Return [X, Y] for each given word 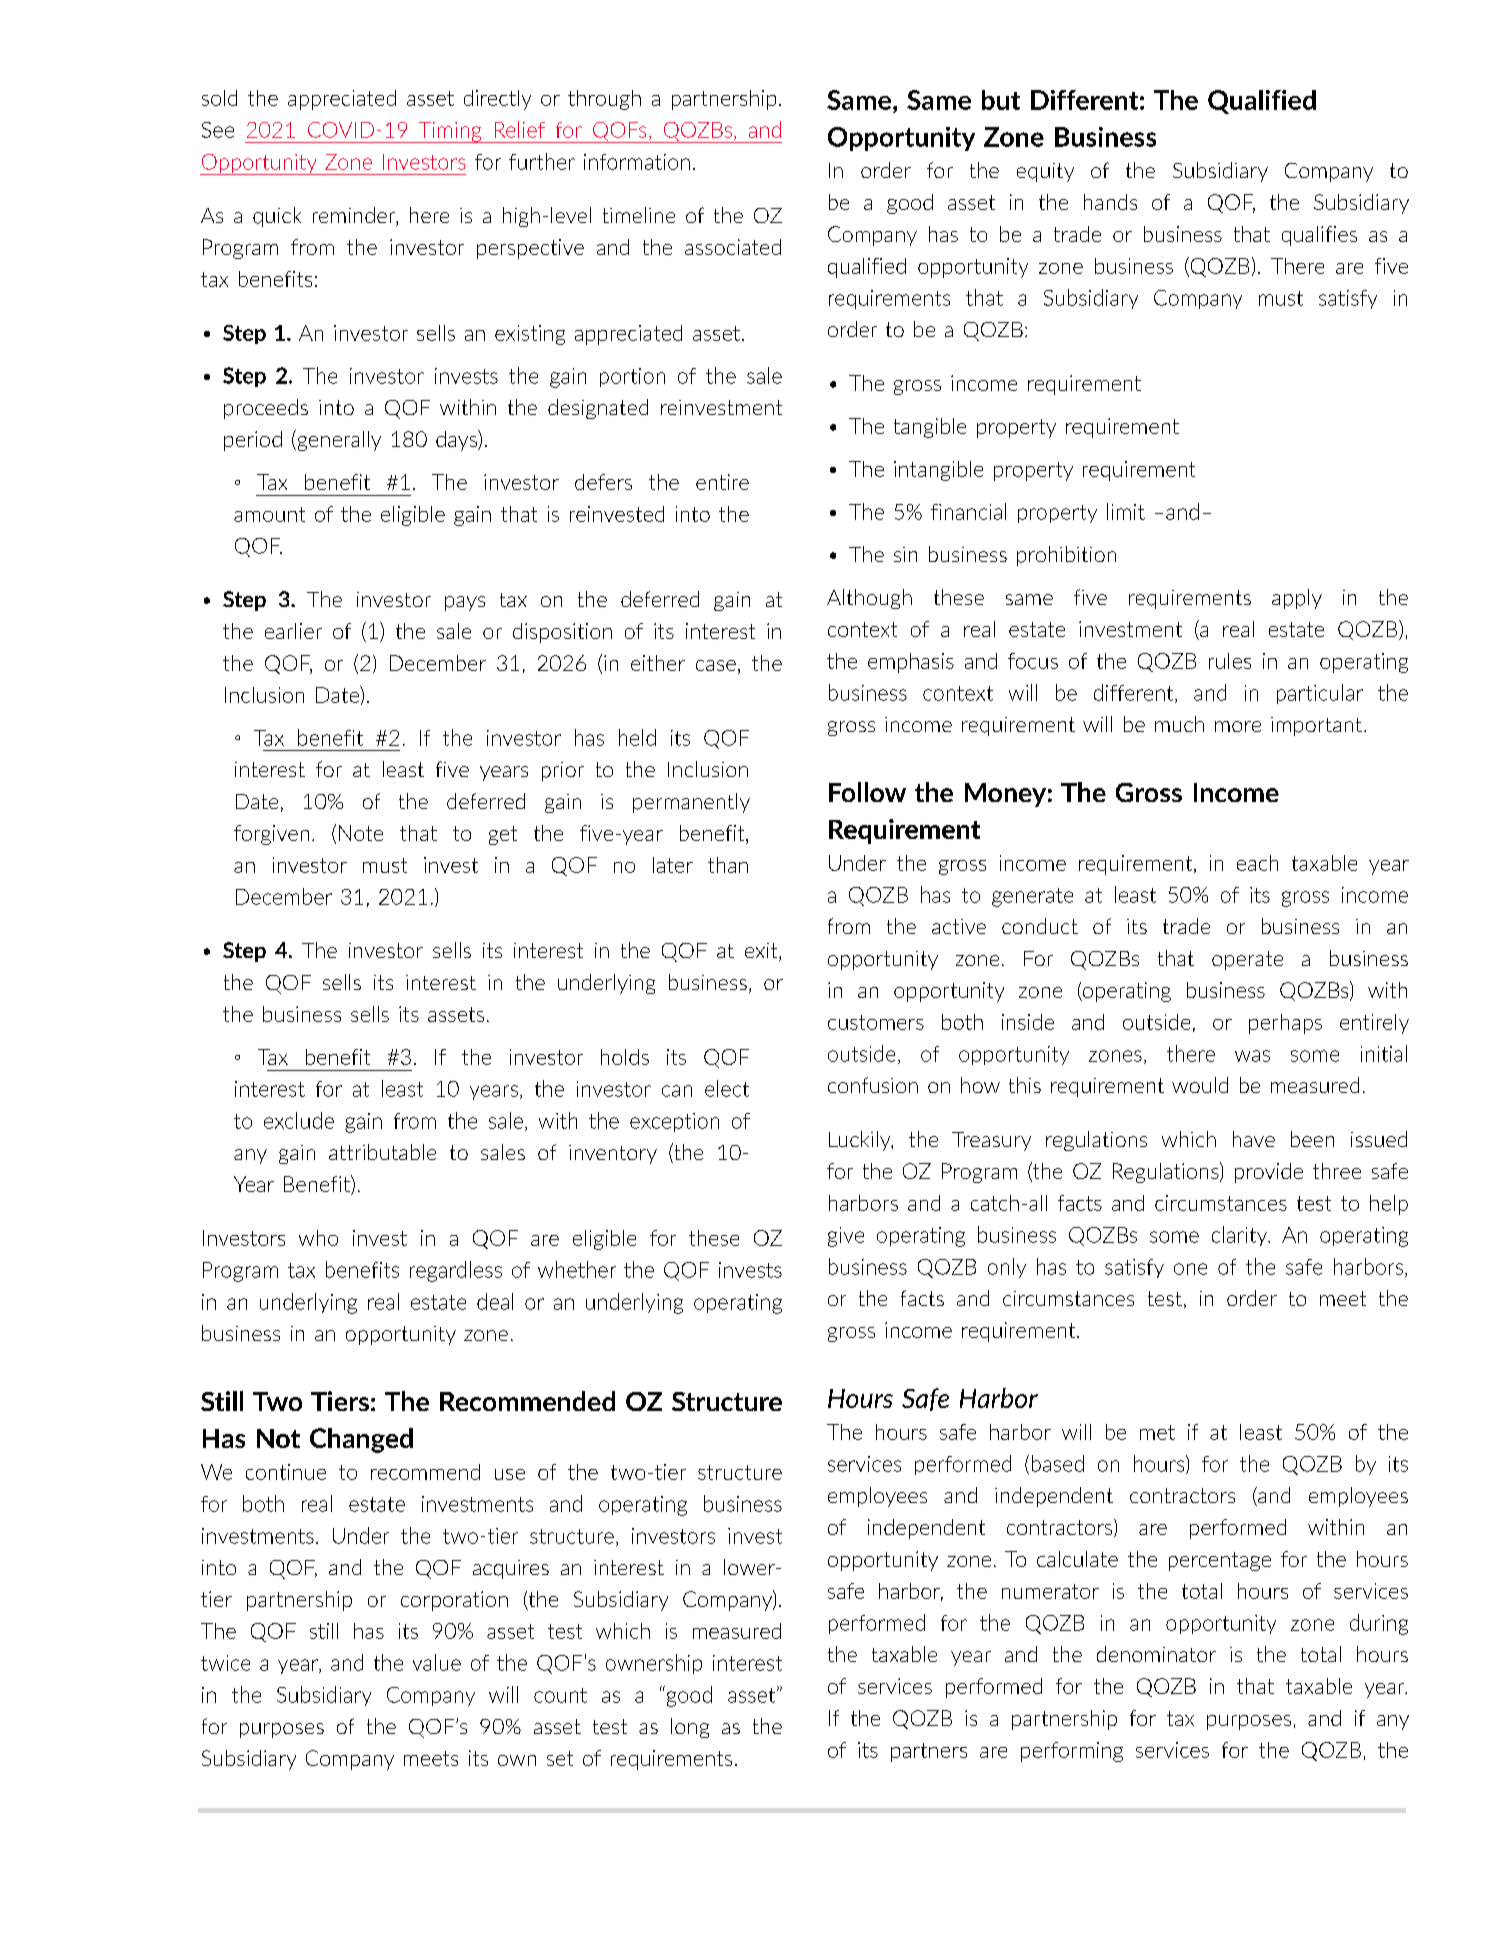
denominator [1156, 1654]
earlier [293, 631]
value [437, 1662]
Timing [450, 132]
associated [733, 247]
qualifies [1319, 236]
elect [727, 1088]
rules [1230, 661]
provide [1269, 1173]
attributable [382, 1152]
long [690, 1728]
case [716, 665]
